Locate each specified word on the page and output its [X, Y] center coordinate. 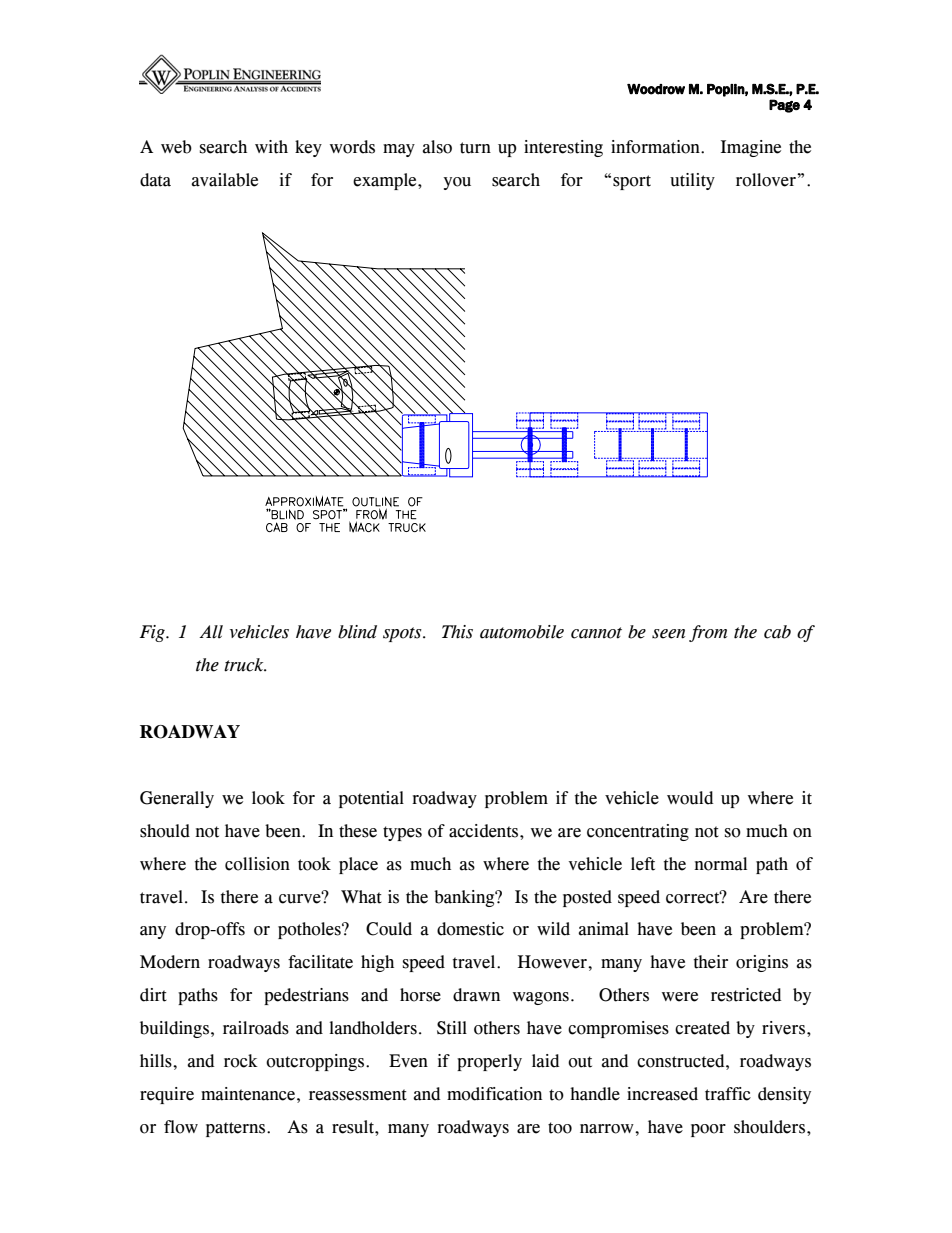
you [457, 183]
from [708, 633]
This [457, 632]
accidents [485, 831]
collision [257, 864]
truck [245, 665]
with [271, 147]
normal [720, 864]
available [224, 180]
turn [475, 148]
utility [692, 181]
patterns [237, 1129]
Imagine [751, 148]
